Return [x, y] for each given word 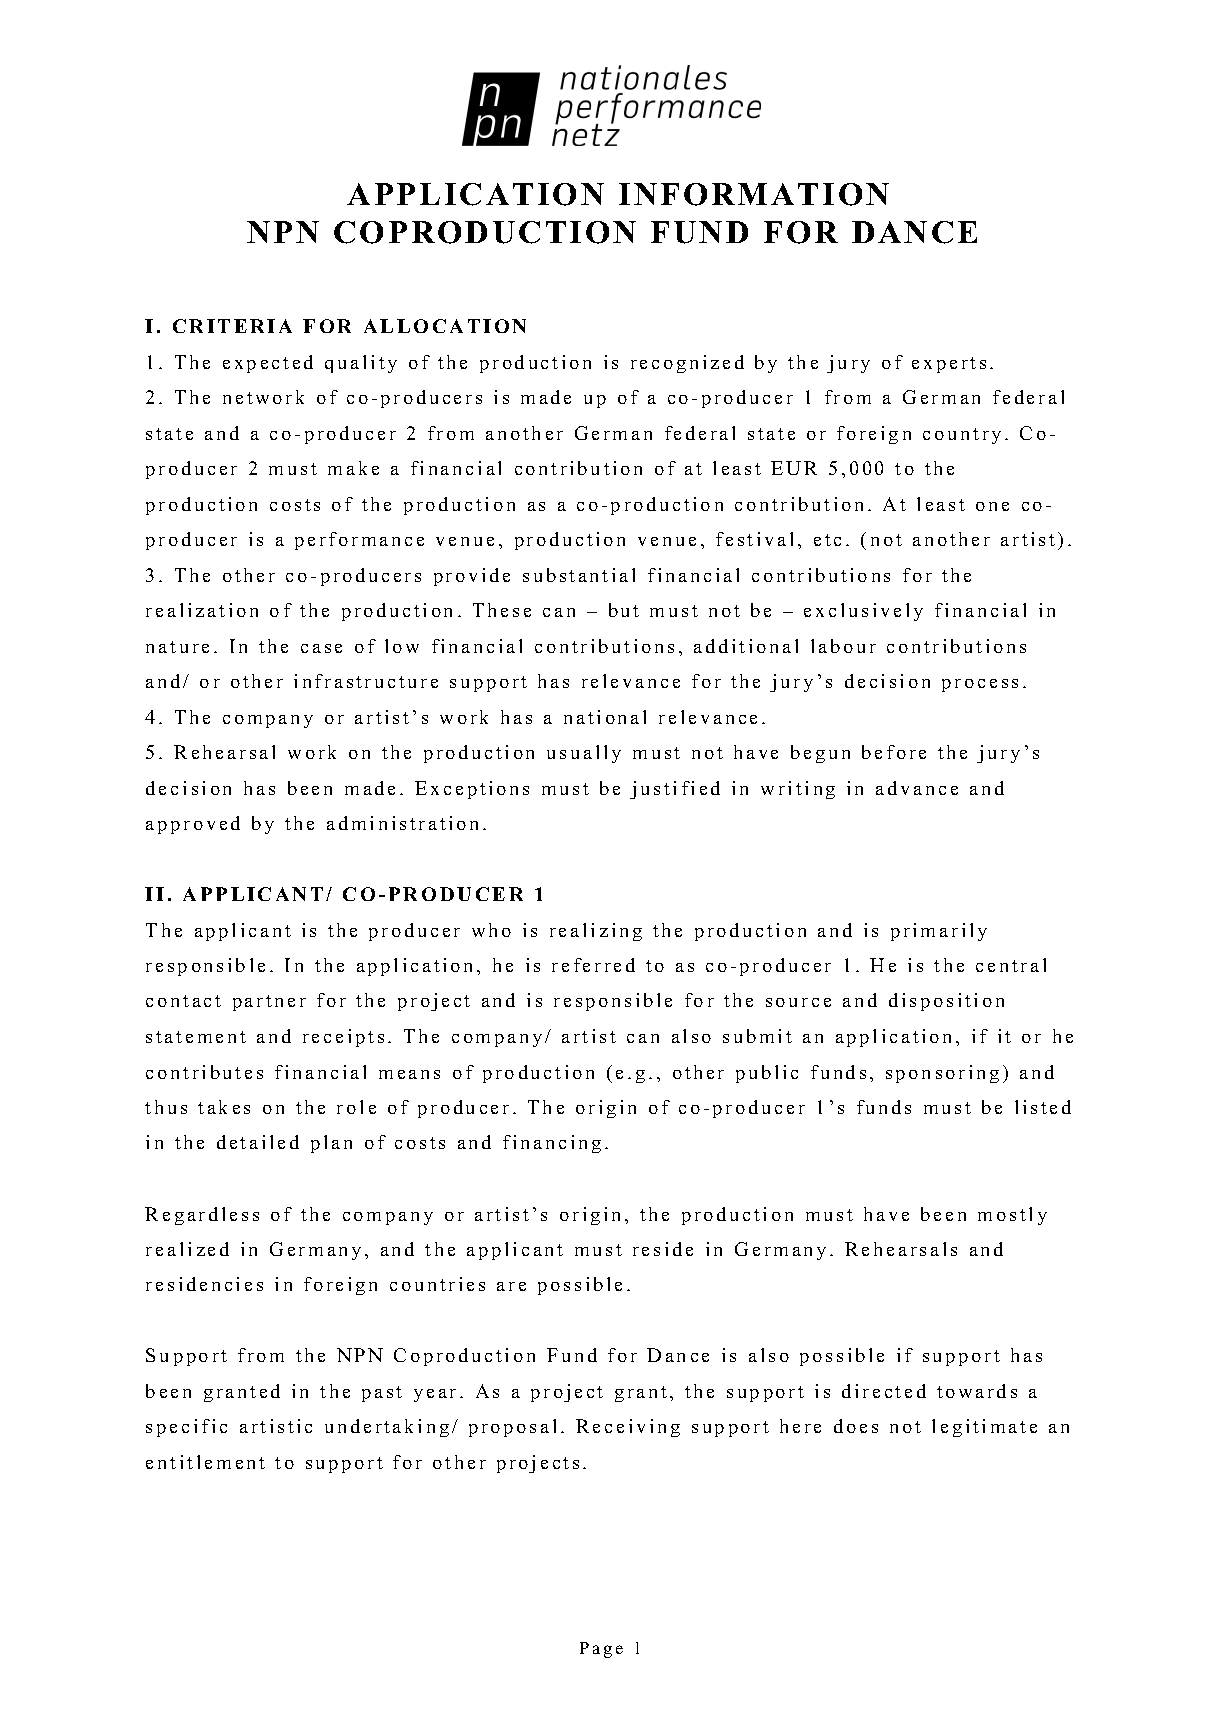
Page [601, 1650]
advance [917, 788]
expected [268, 364]
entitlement [205, 1462]
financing [552, 1144]
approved [193, 825]
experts [949, 365]
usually [584, 754]
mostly [1012, 1216]
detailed [258, 1142]
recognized [687, 364]
